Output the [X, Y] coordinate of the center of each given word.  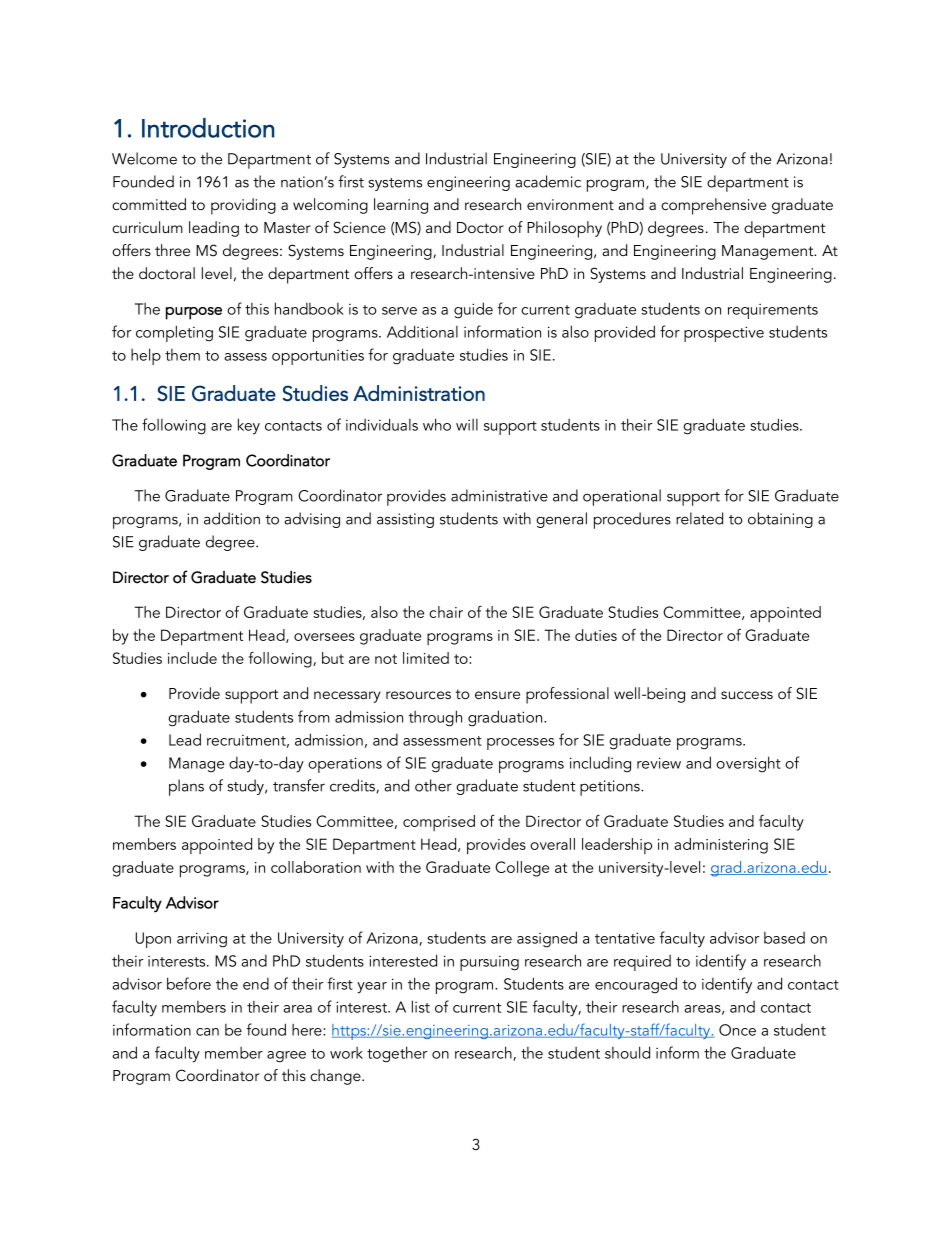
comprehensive [713, 206]
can [207, 1032]
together [397, 1054]
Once [737, 1030]
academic [548, 181]
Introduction [208, 128]
